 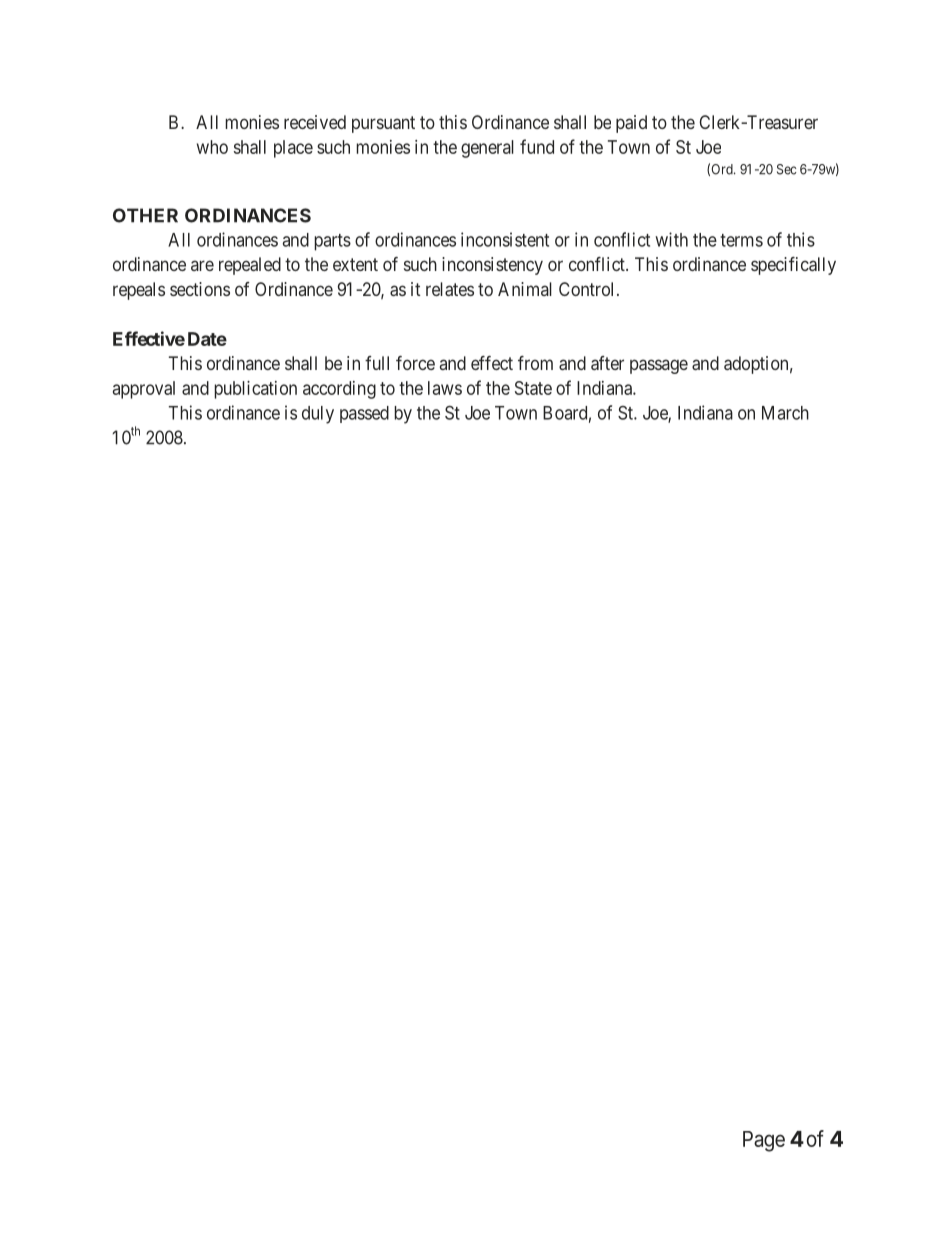 What do you see at coordinates (631, 124) in the page?
I see `paid` at bounding box center [631, 124].
